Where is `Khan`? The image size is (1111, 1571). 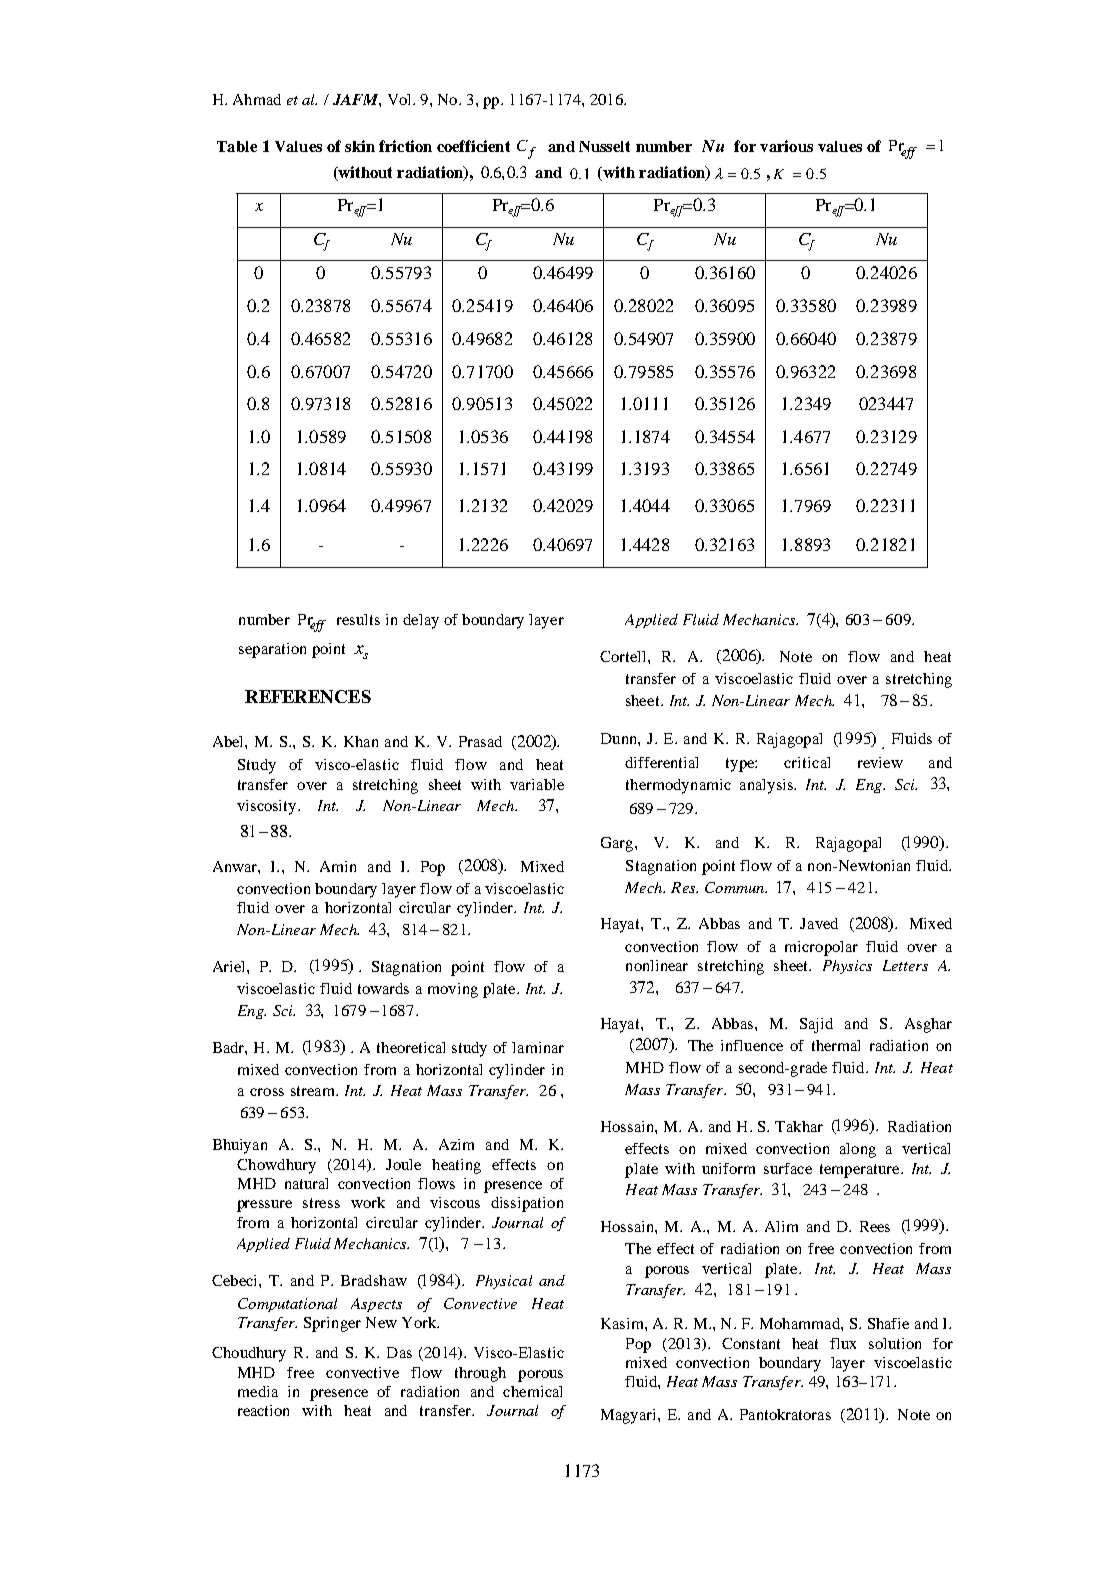
Khan is located at coordinates (361, 741).
